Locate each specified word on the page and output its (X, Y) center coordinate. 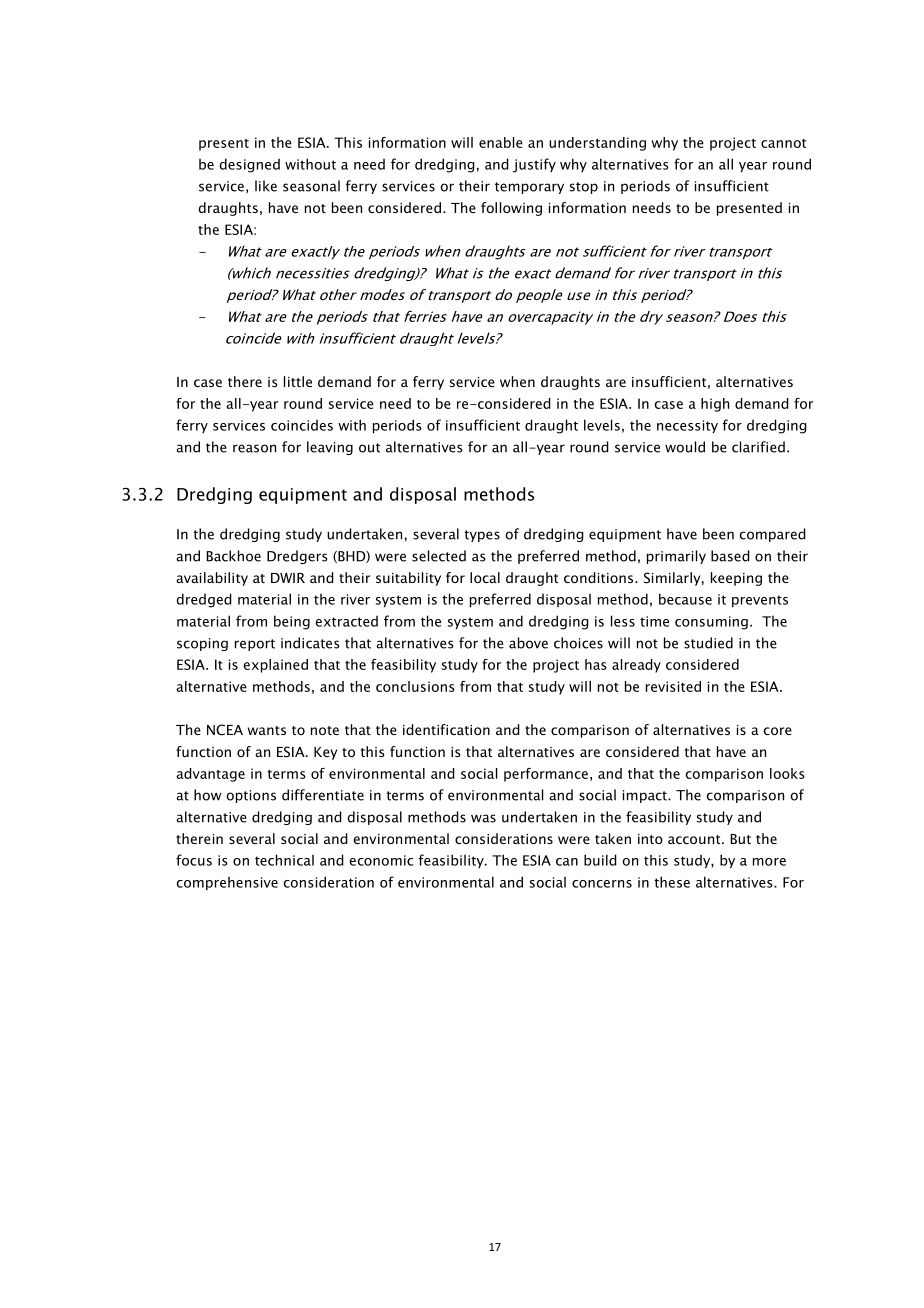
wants (267, 730)
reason (254, 448)
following (511, 209)
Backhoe (233, 556)
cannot (783, 143)
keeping (736, 579)
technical (284, 860)
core (777, 731)
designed (250, 165)
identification (446, 729)
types (482, 536)
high (715, 405)
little (298, 381)
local (485, 577)
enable (501, 142)
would (685, 447)
